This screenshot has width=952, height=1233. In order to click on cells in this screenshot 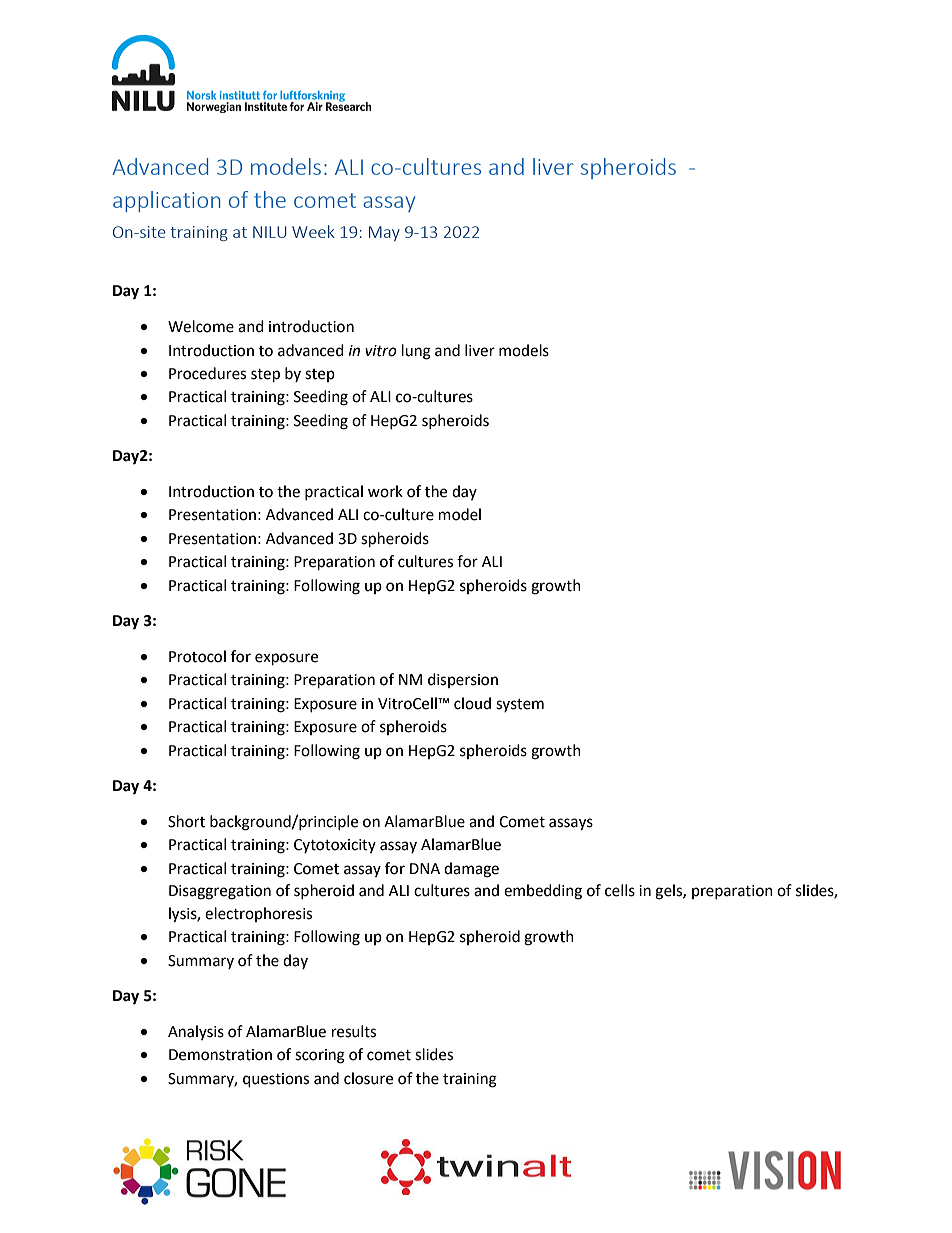, I will do `click(620, 890)`.
